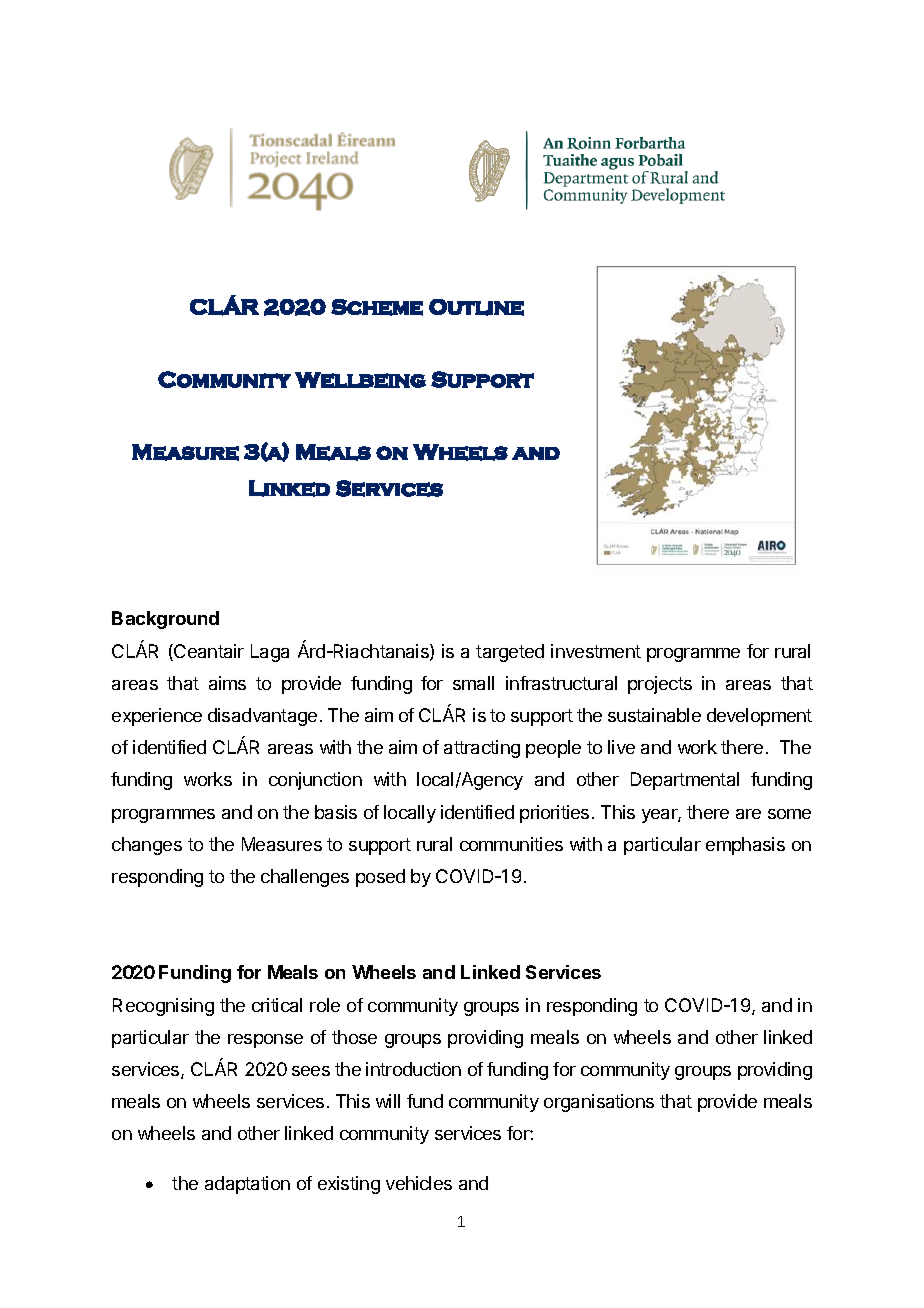 The height and width of the image is (1308, 924). Describe the element at coordinates (305, 878) in the image. I see `challenges` at that location.
